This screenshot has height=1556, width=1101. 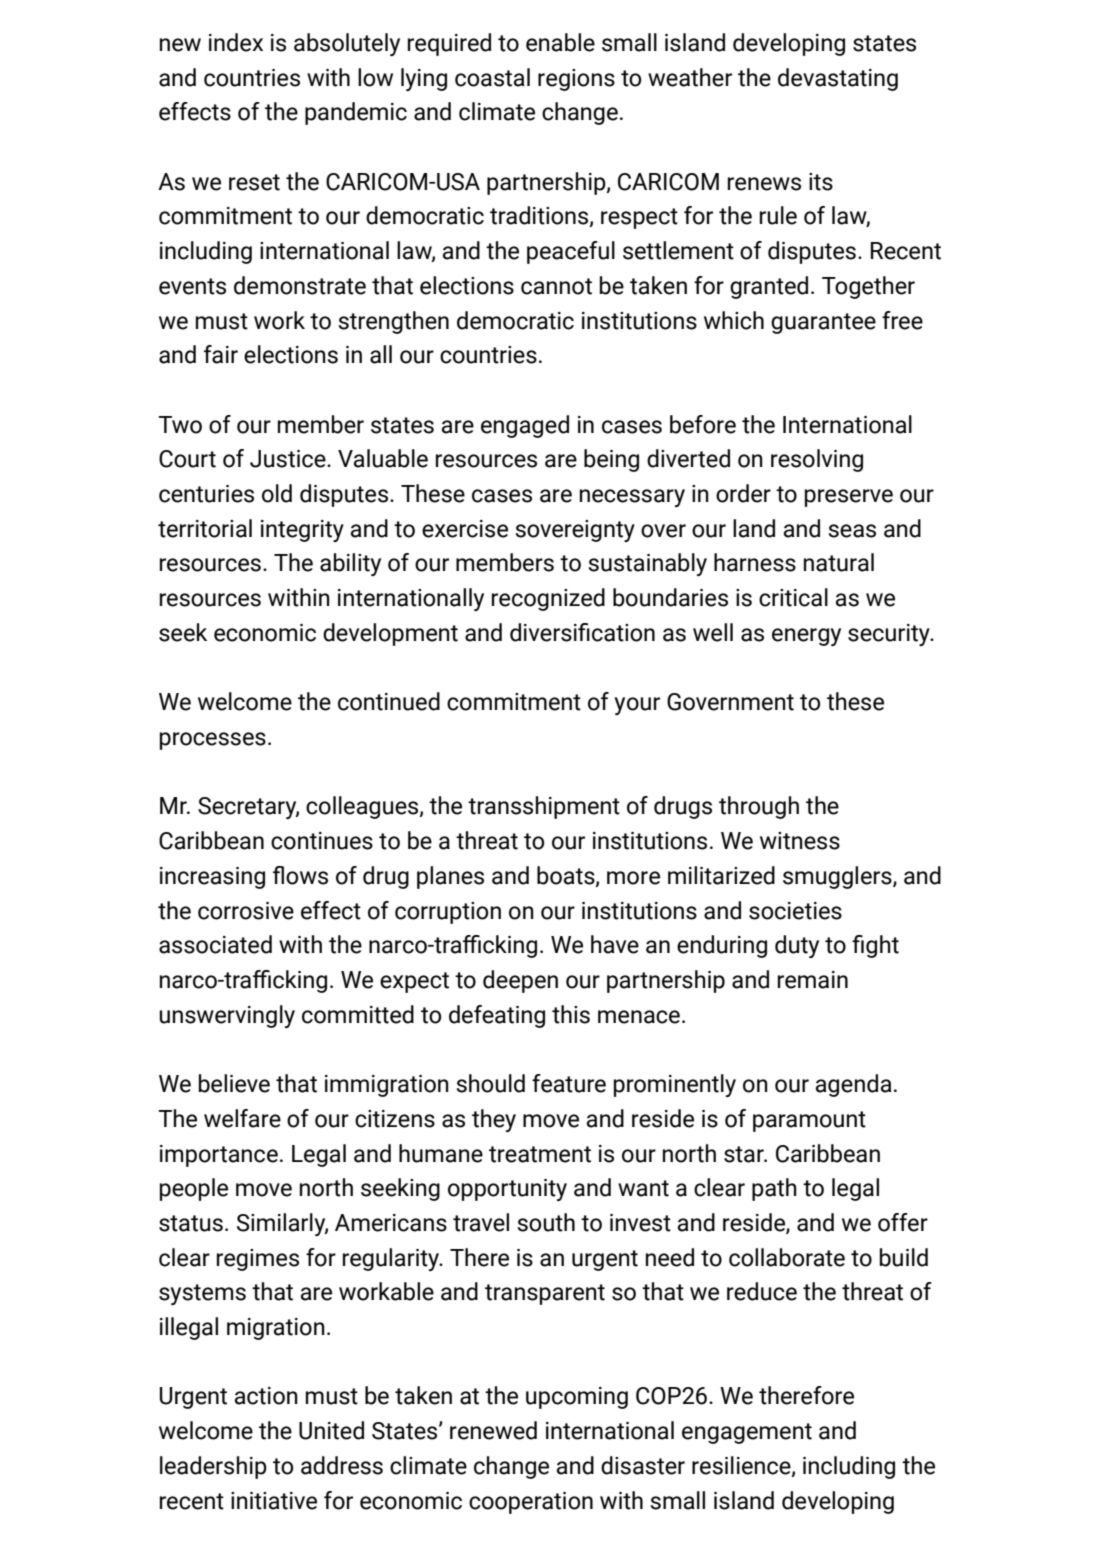 I want to click on engagement, so click(x=747, y=1433).
